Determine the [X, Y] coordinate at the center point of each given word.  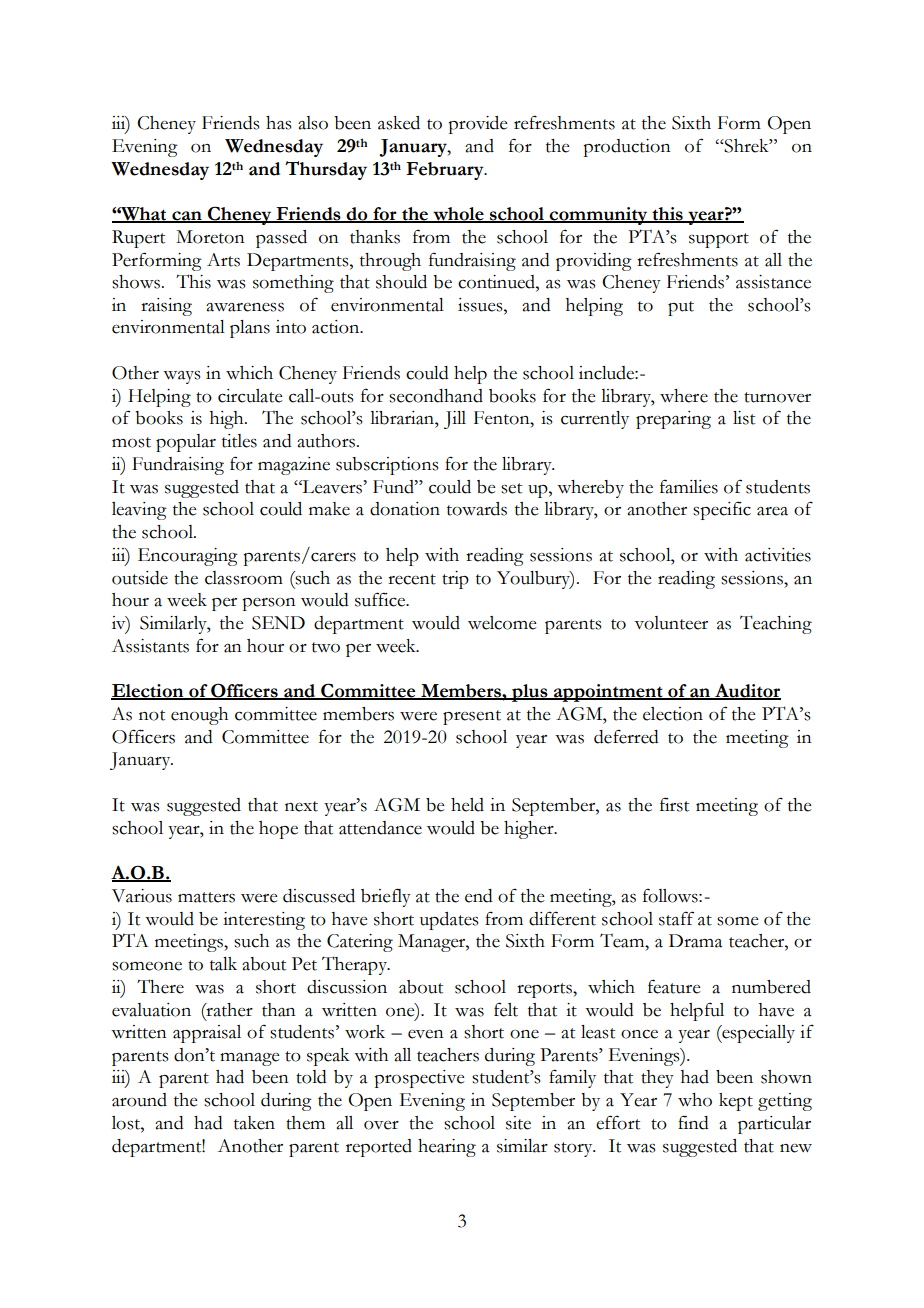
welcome [502, 623]
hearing [447, 1148]
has [278, 123]
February [446, 171]
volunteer [671, 623]
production [627, 148]
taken [254, 1123]
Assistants [150, 646]
